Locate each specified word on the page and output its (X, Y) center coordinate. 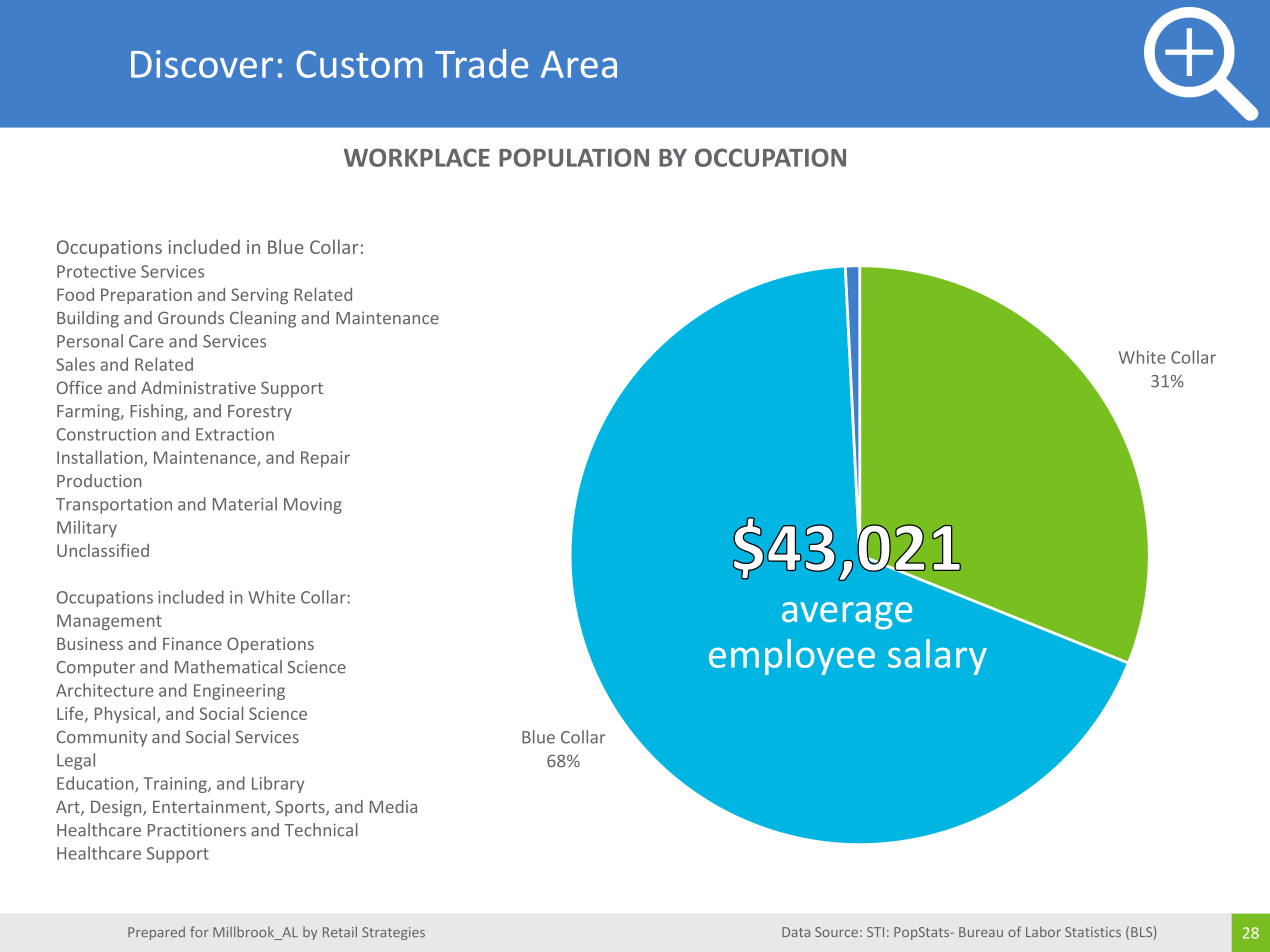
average (847, 616)
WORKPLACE (417, 157)
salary (937, 657)
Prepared (156, 933)
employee (792, 657)
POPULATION (574, 157)
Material (245, 504)
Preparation (146, 296)
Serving (259, 296)
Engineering (239, 692)
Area (579, 64)
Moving (313, 506)
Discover (202, 64)
